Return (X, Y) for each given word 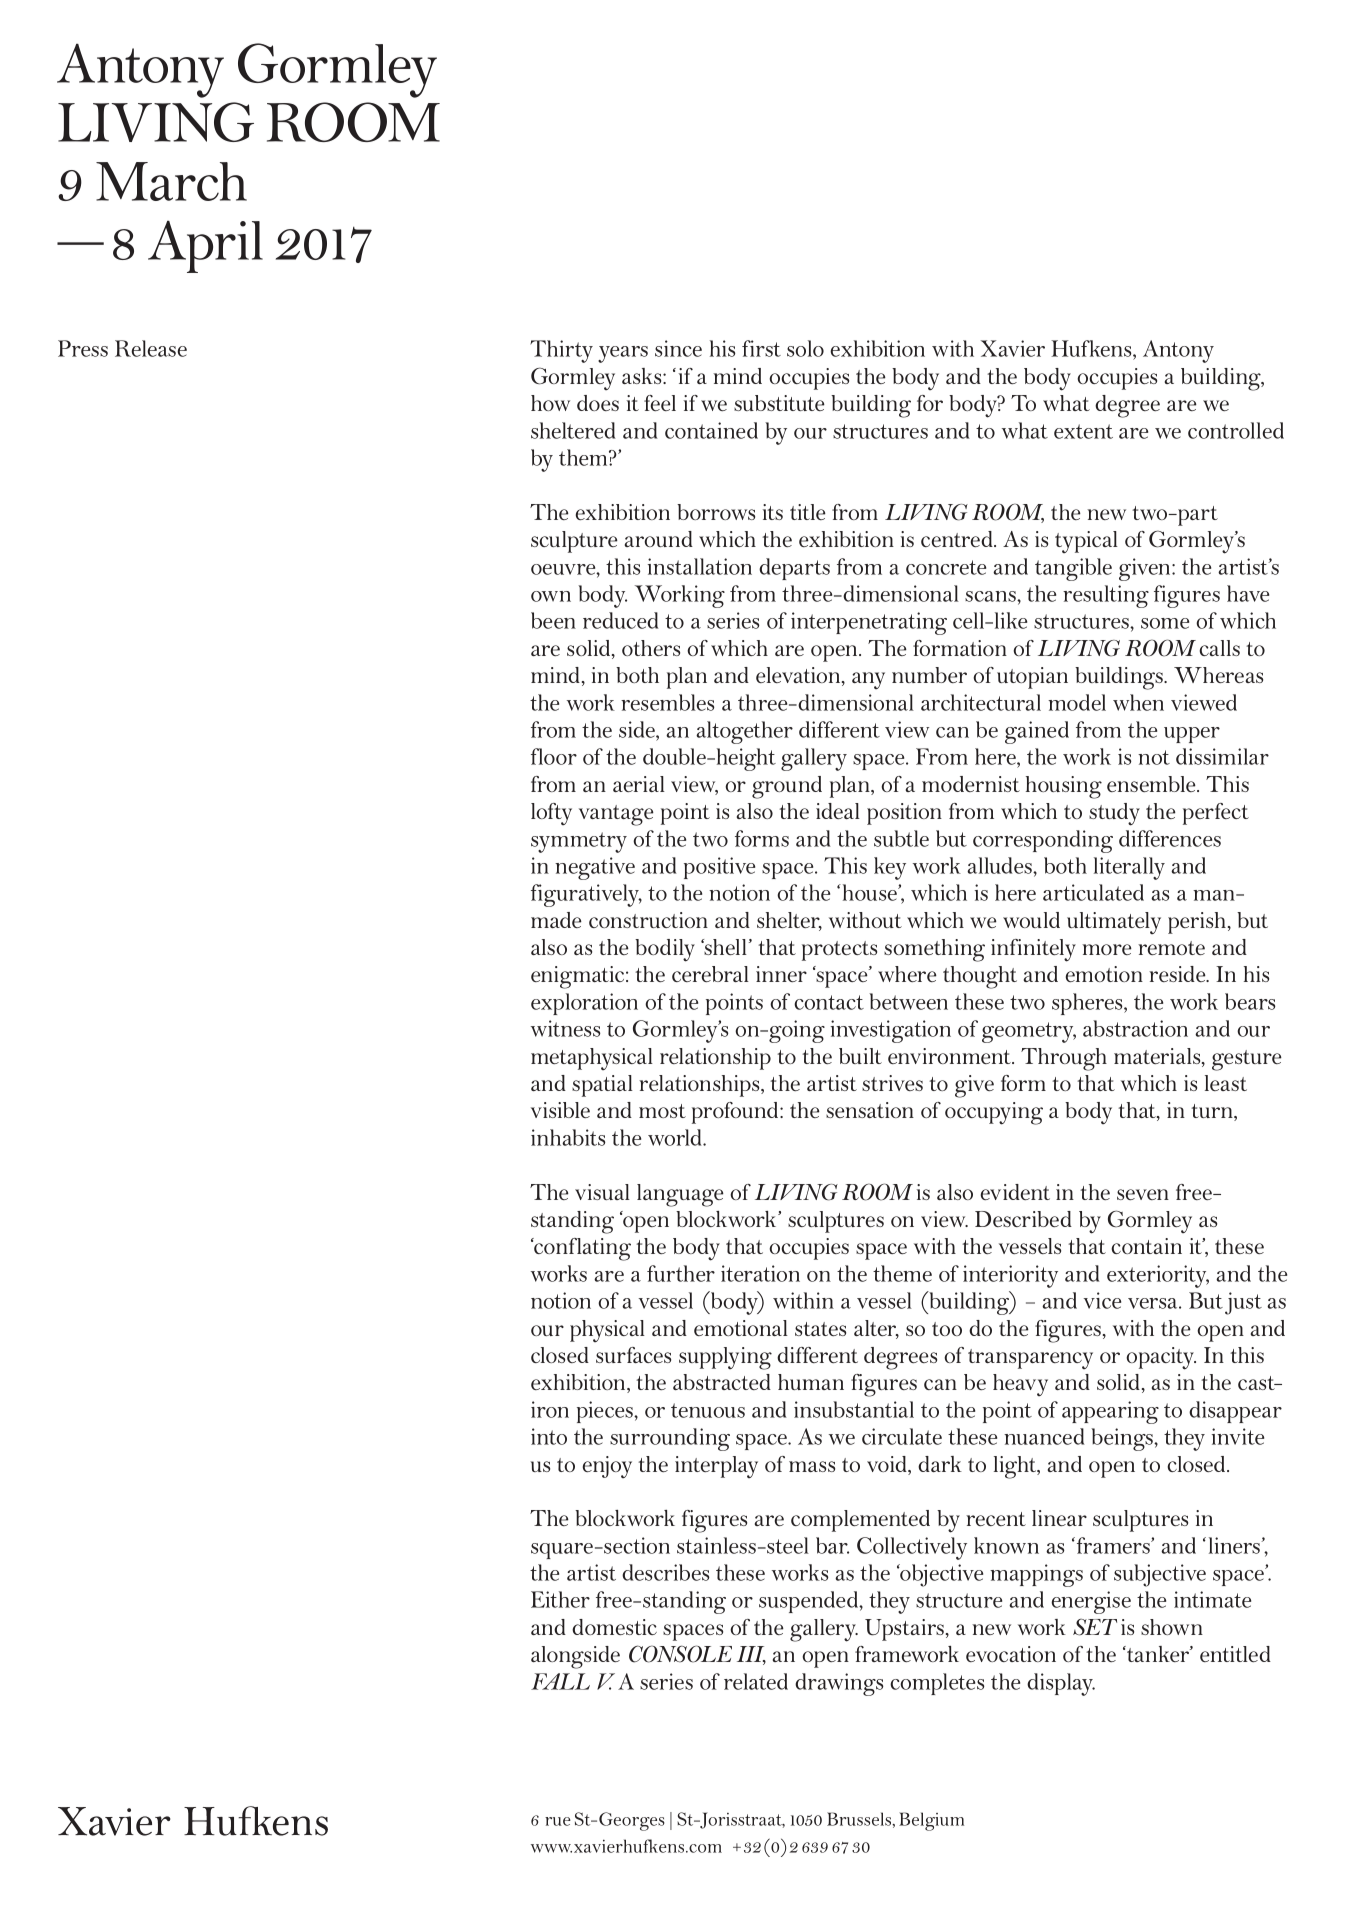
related (756, 1681)
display (1061, 1684)
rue (558, 1821)
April (205, 246)
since (678, 348)
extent (1083, 431)
